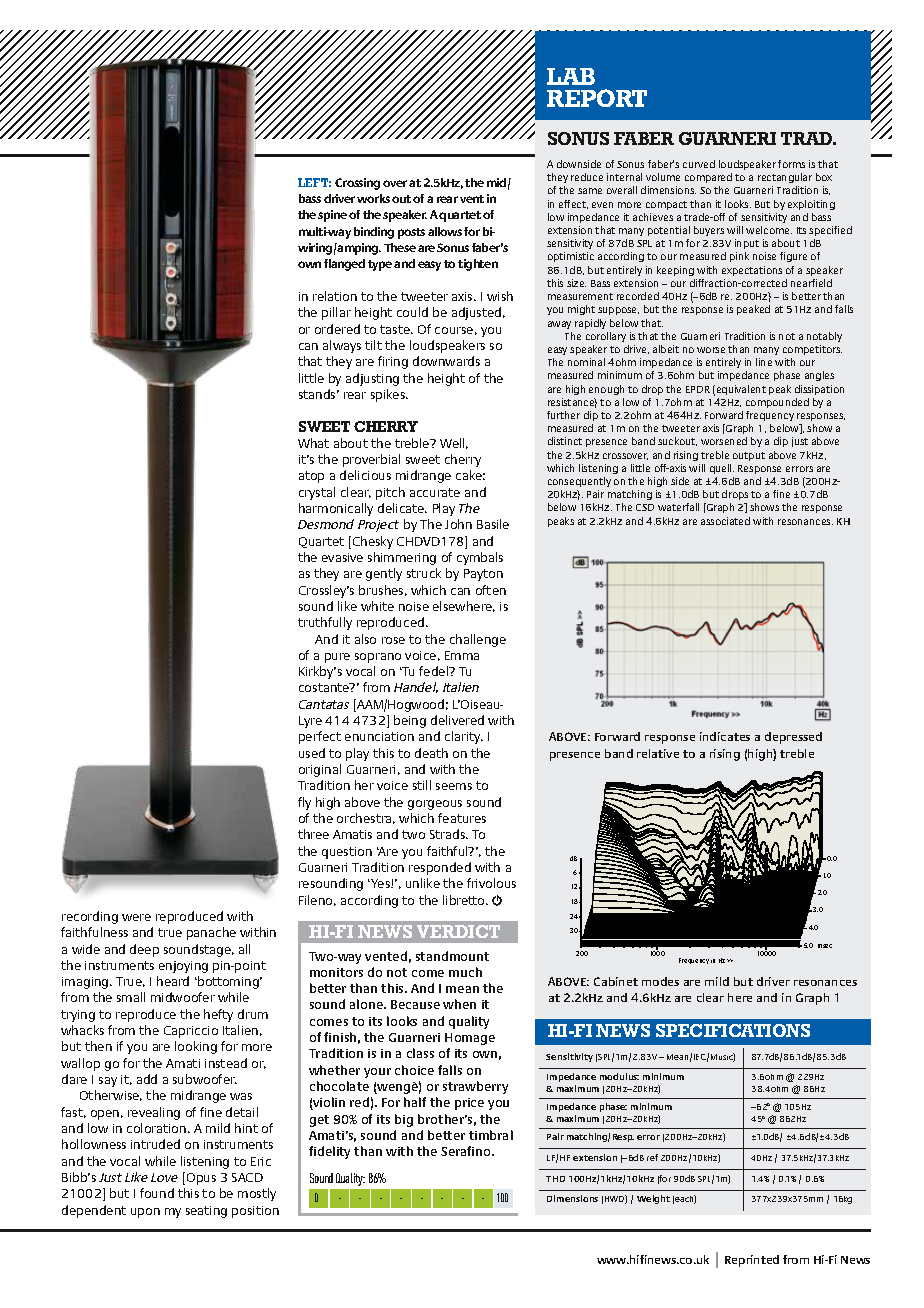 This page has height=1308, width=924. I want to click on Crossing, so click(357, 184).
